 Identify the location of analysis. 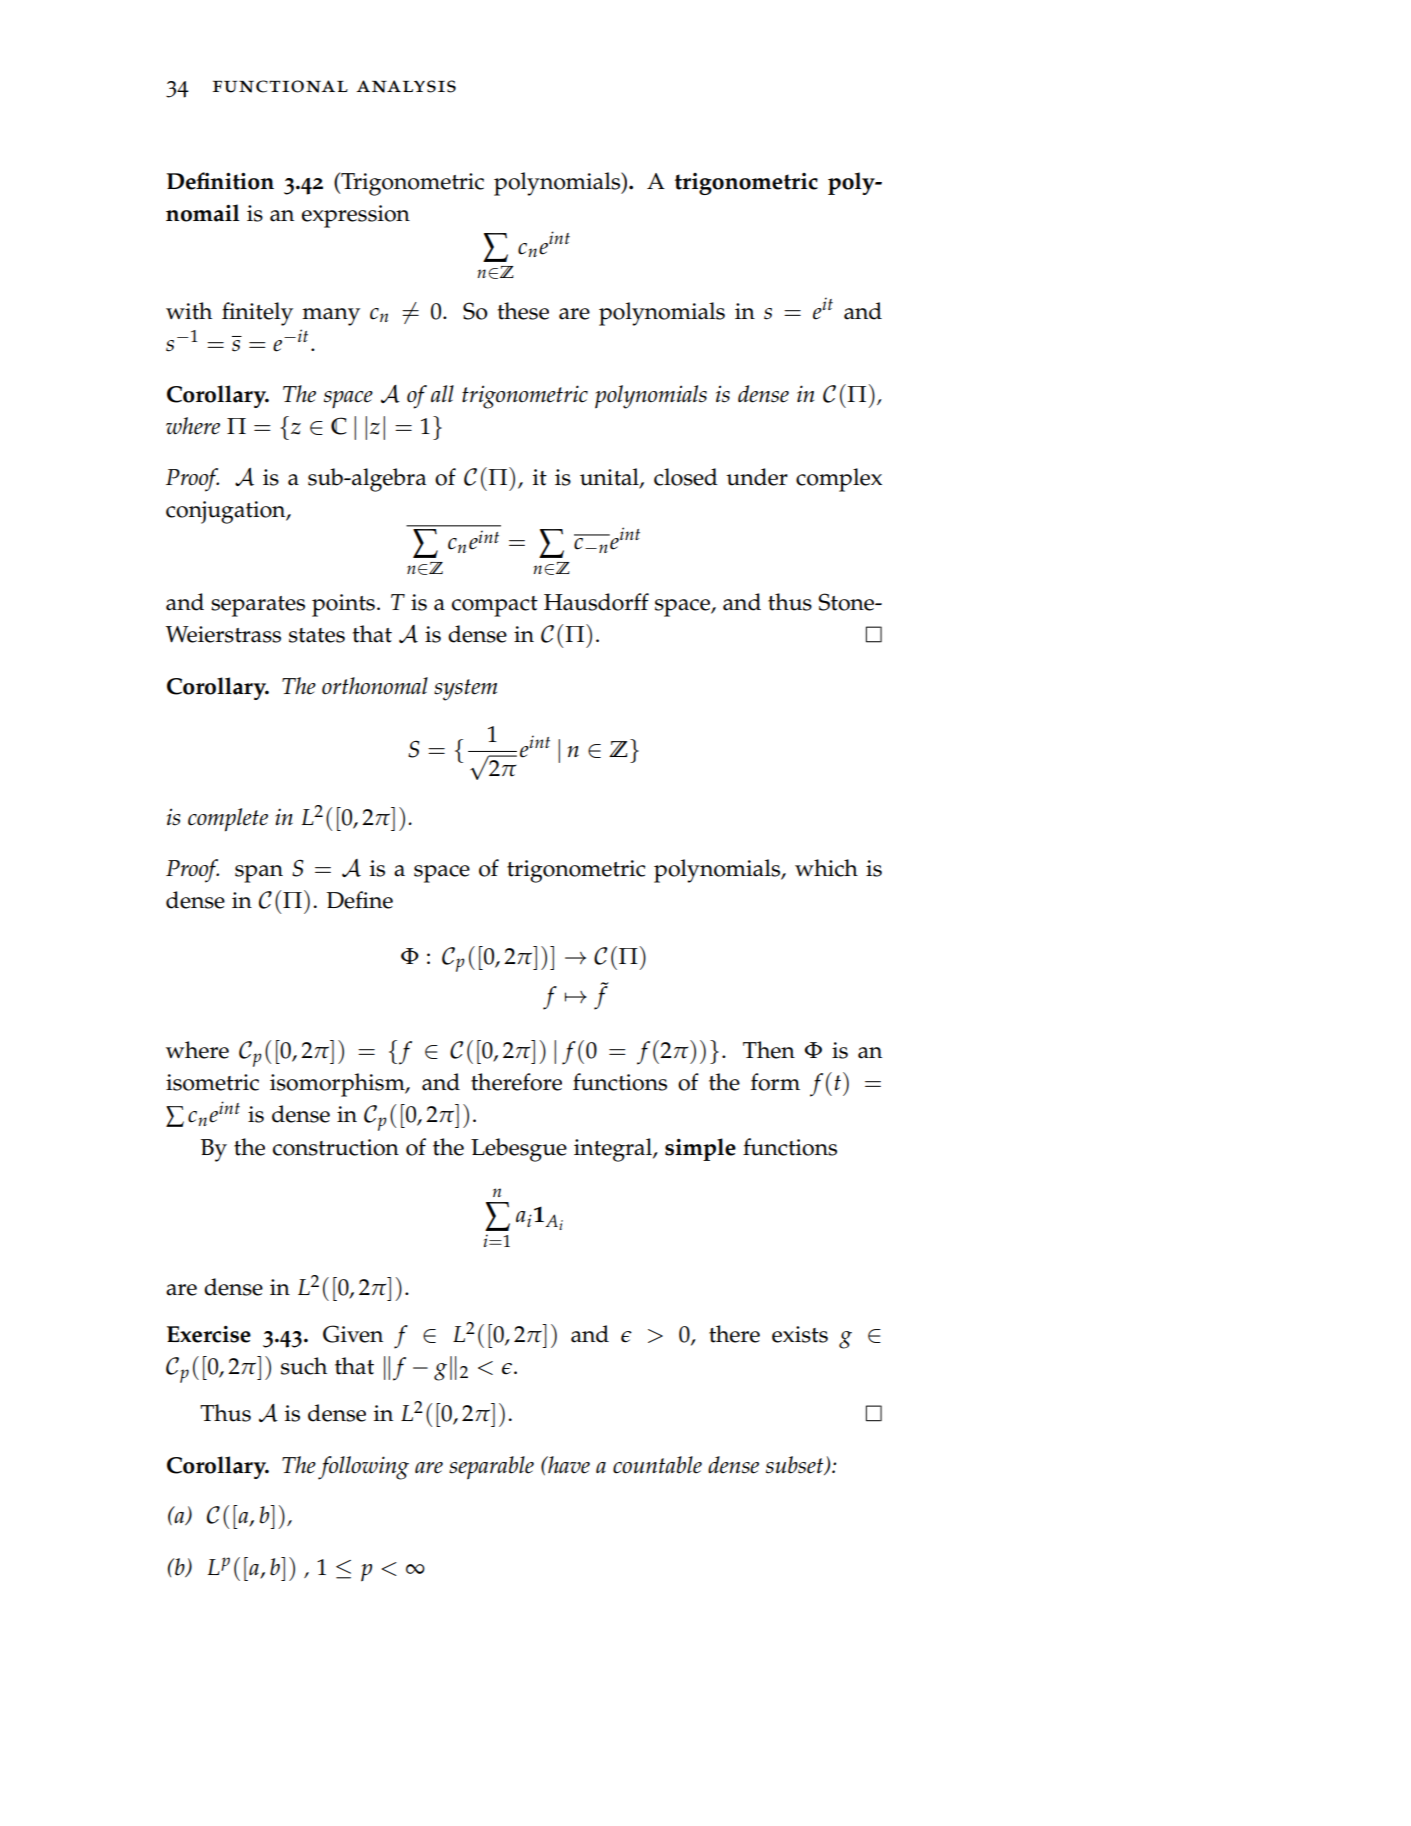
(406, 86).
